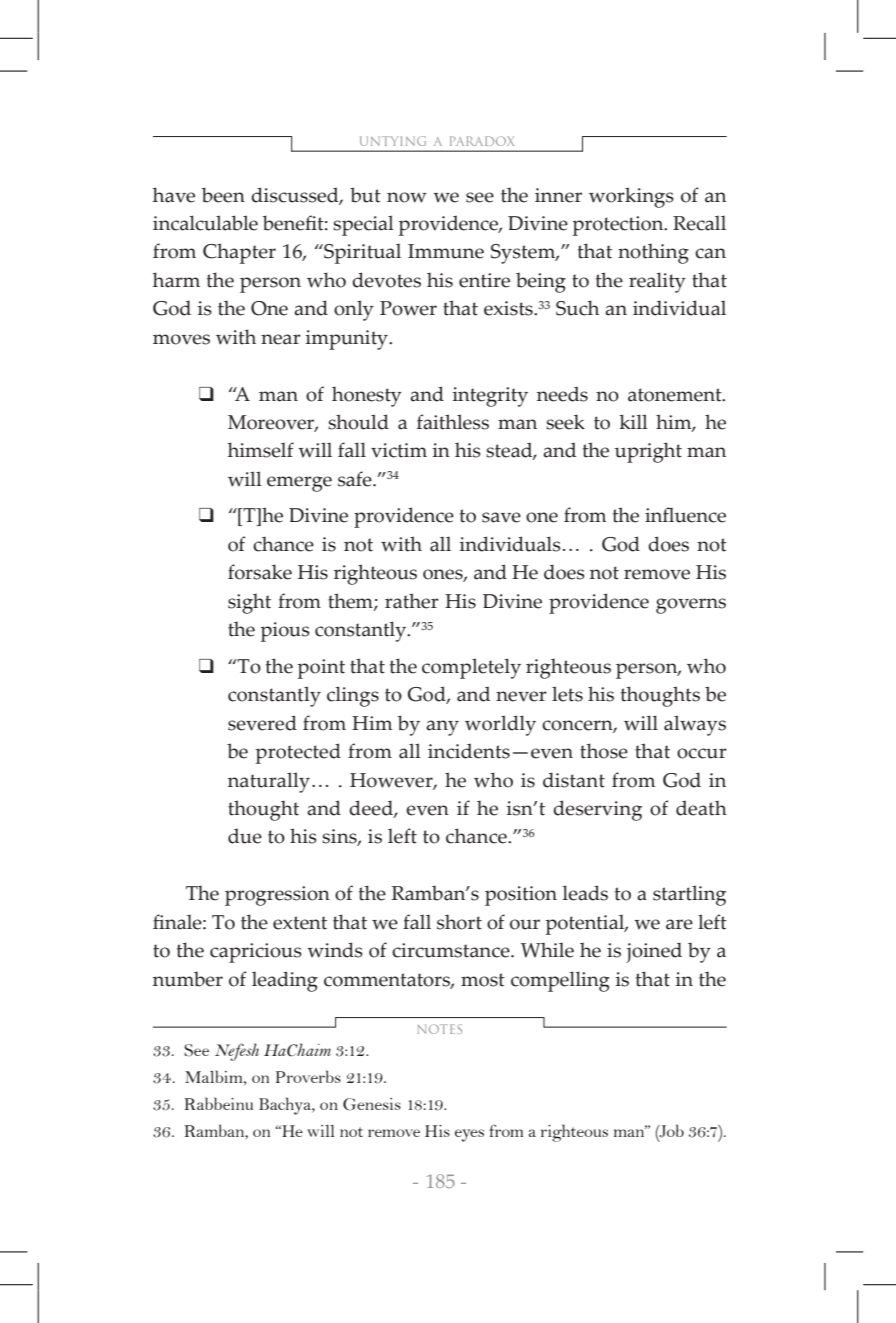 The height and width of the document is (1323, 896). What do you see at coordinates (471, 668) in the document?
I see `completely` at bounding box center [471, 668].
